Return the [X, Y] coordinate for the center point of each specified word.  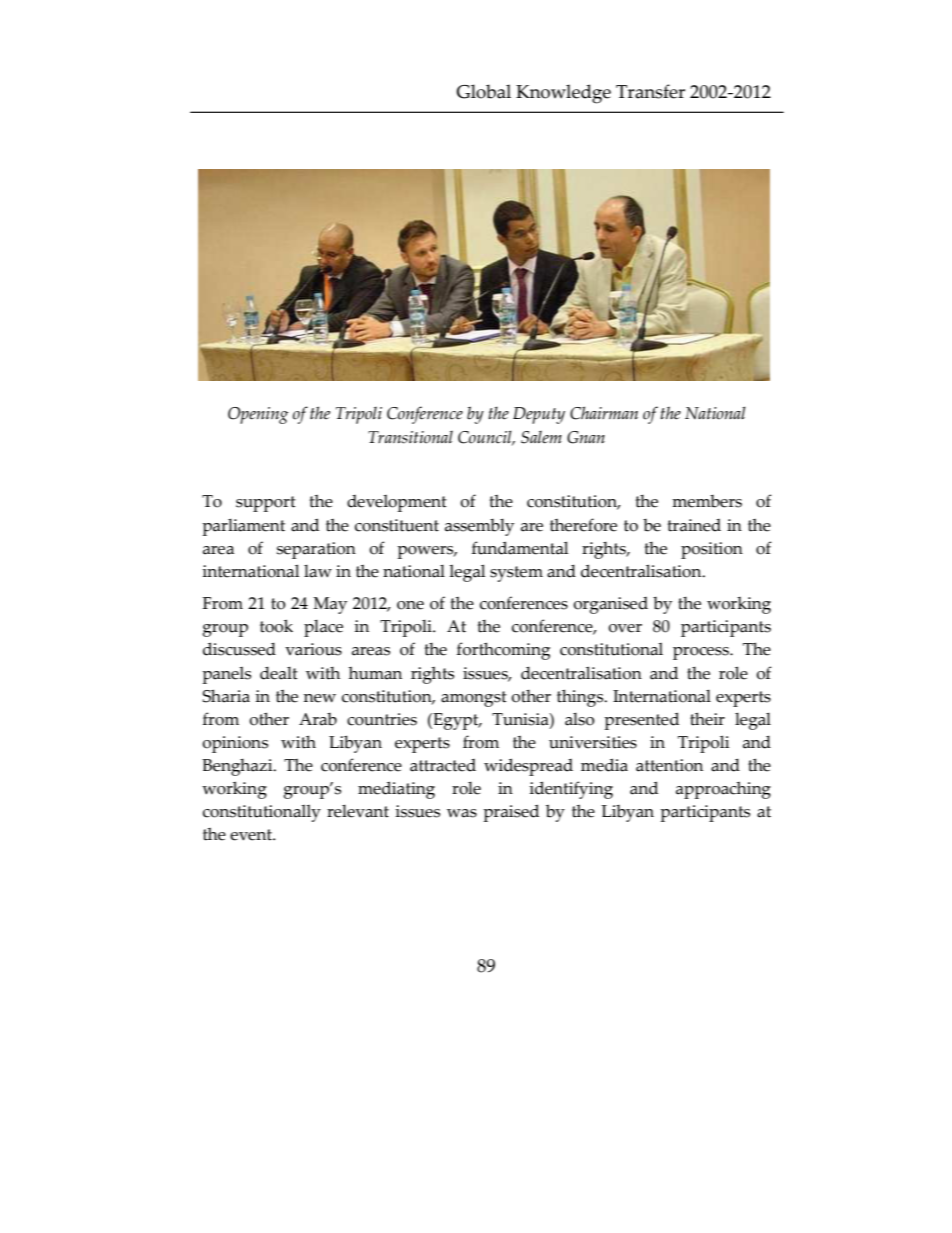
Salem [541, 437]
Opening [258, 415]
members [707, 501]
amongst [474, 699]
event [252, 835]
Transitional [410, 437]
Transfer [650, 91]
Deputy [539, 415]
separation [316, 550]
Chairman [604, 413]
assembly [479, 527]
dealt [279, 673]
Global [483, 91]
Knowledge [563, 94]
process [702, 653]
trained [694, 525]
